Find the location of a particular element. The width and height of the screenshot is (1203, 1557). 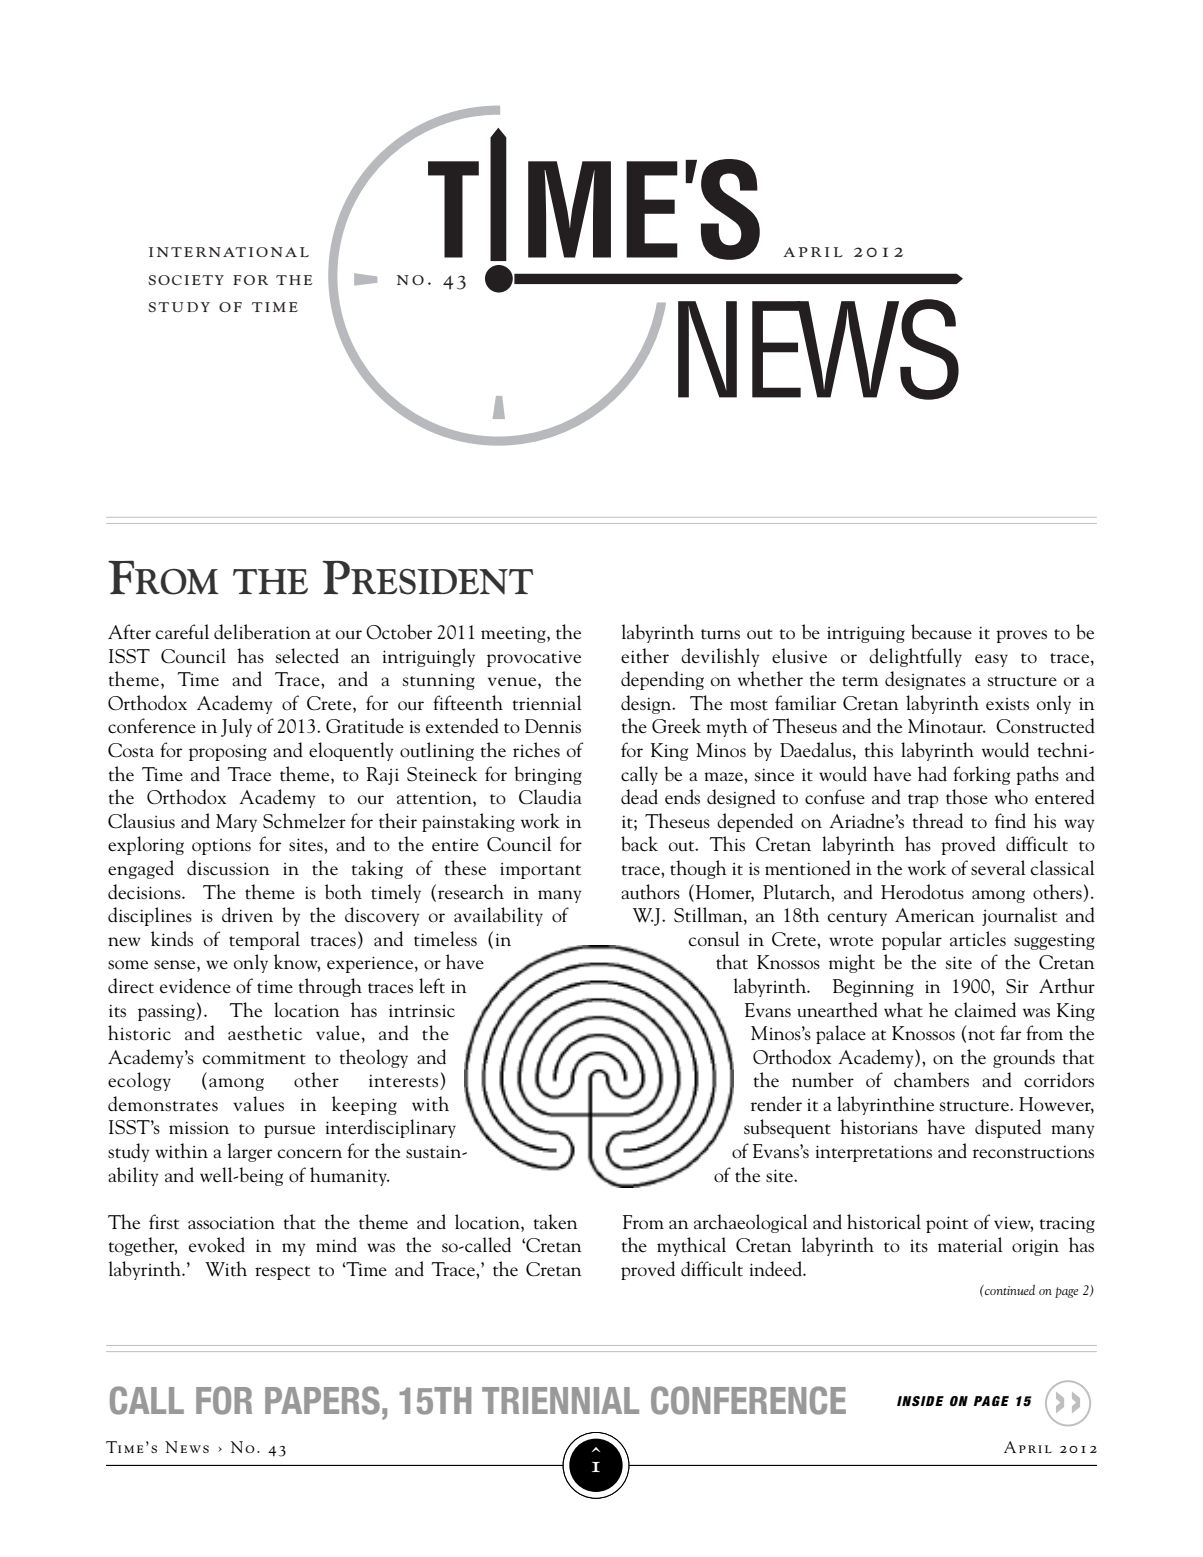

disputed is located at coordinates (1008, 1128).
